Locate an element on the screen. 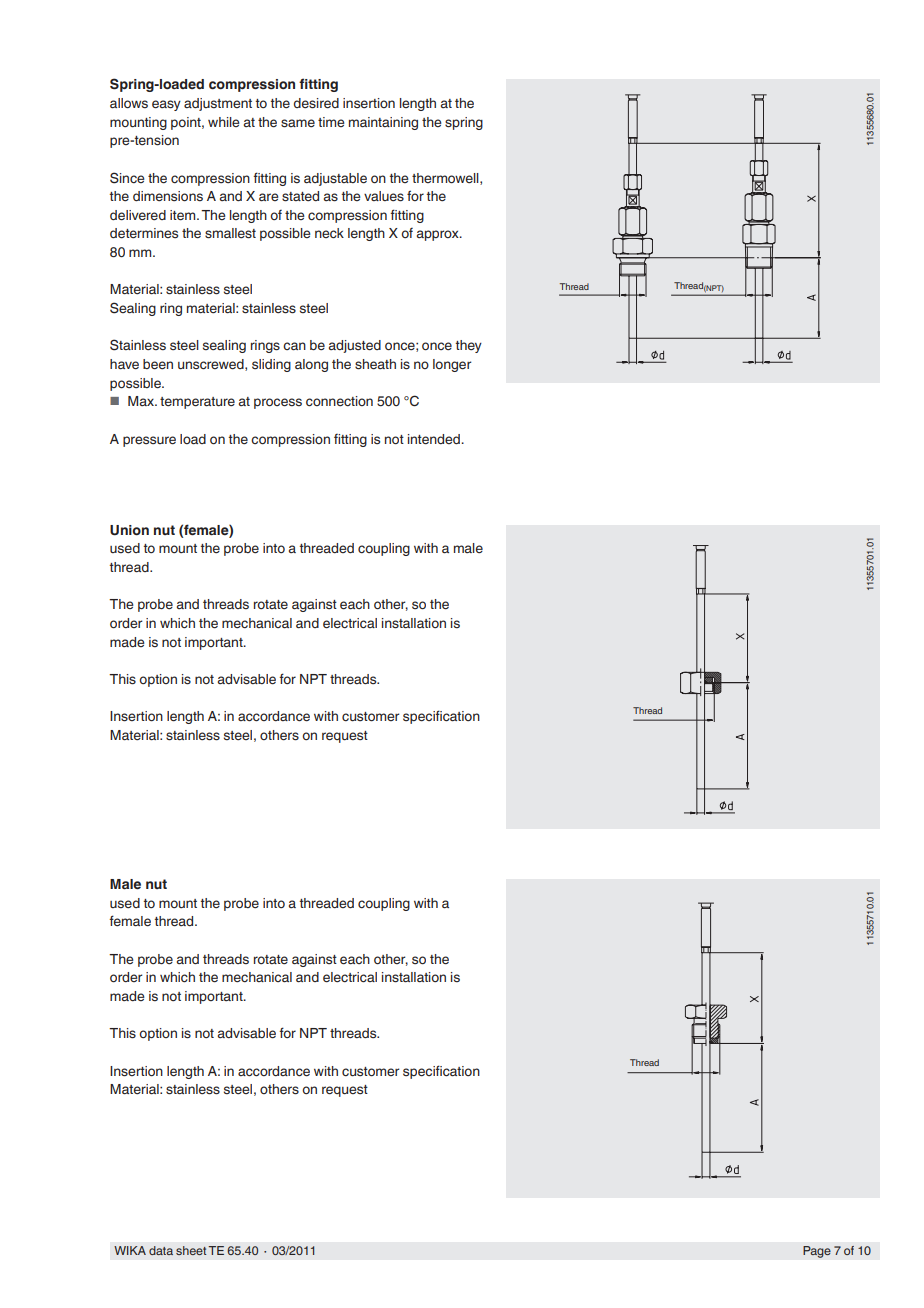  pressure is located at coordinates (149, 441).
